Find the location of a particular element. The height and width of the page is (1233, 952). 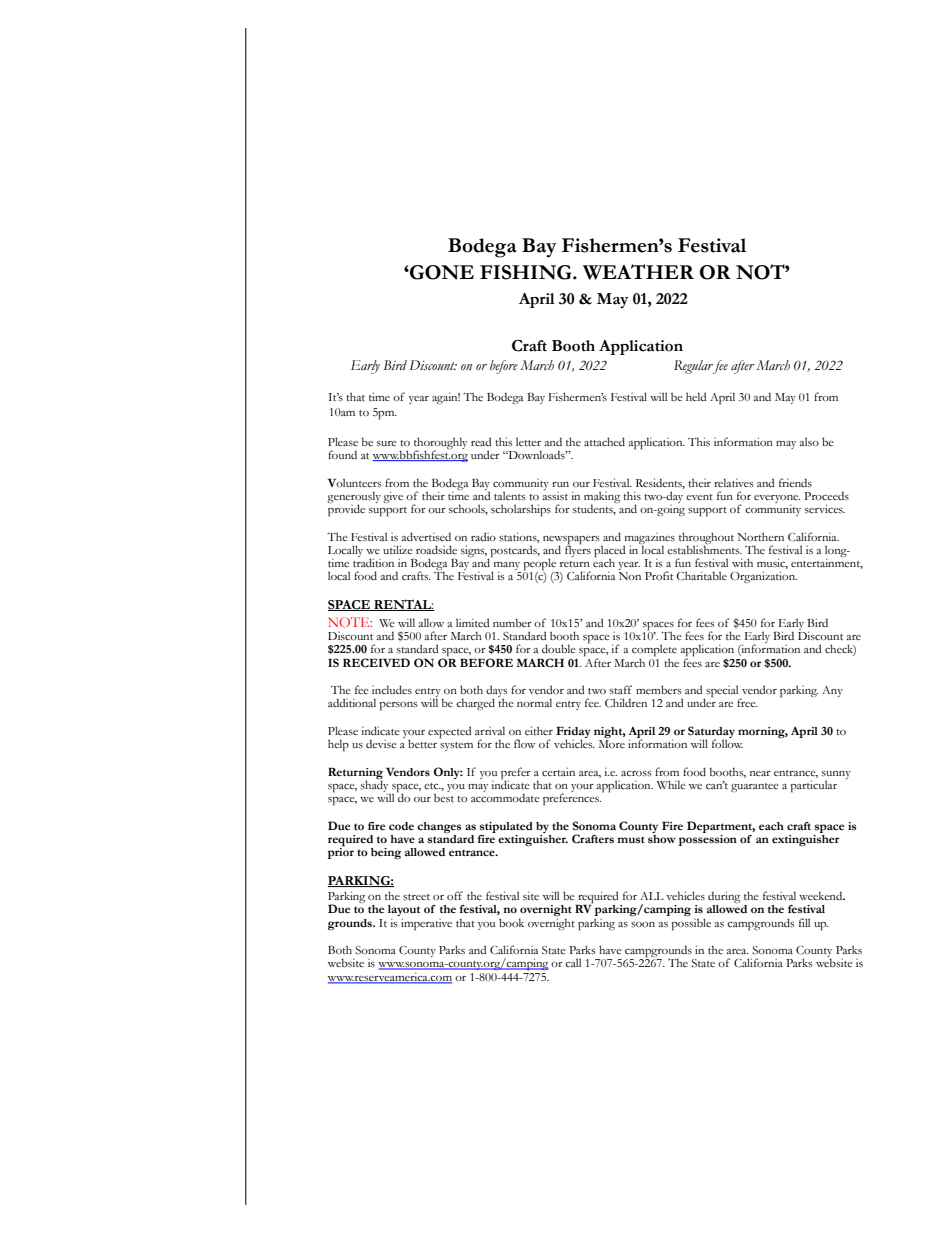

layout is located at coordinates (404, 912).
